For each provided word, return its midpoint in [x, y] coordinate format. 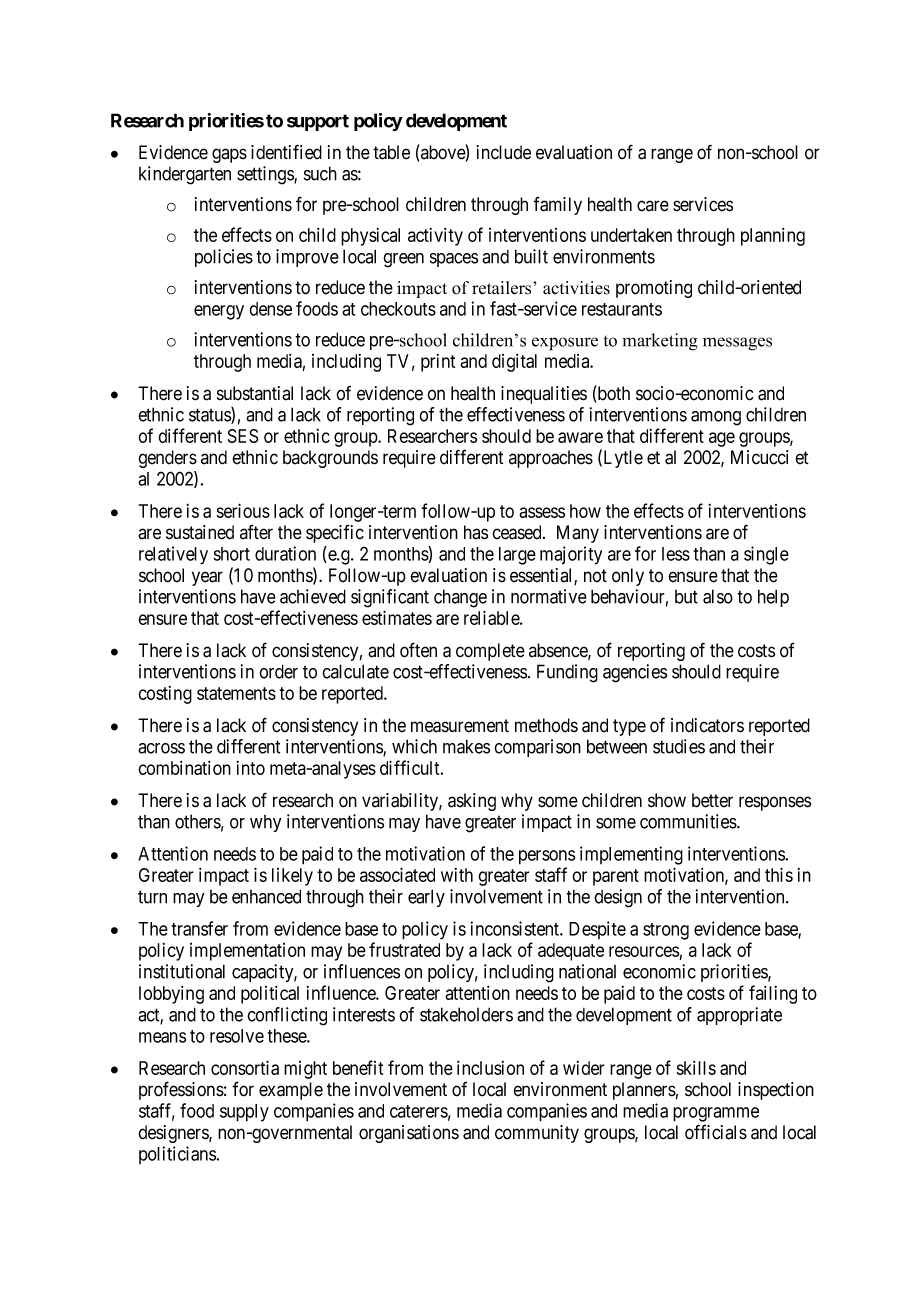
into [251, 768]
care [653, 206]
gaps [229, 155]
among [716, 418]
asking [472, 802]
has [476, 532]
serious [243, 510]
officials [716, 1132]
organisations [409, 1134]
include [504, 152]
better [712, 800]
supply [244, 1113]
